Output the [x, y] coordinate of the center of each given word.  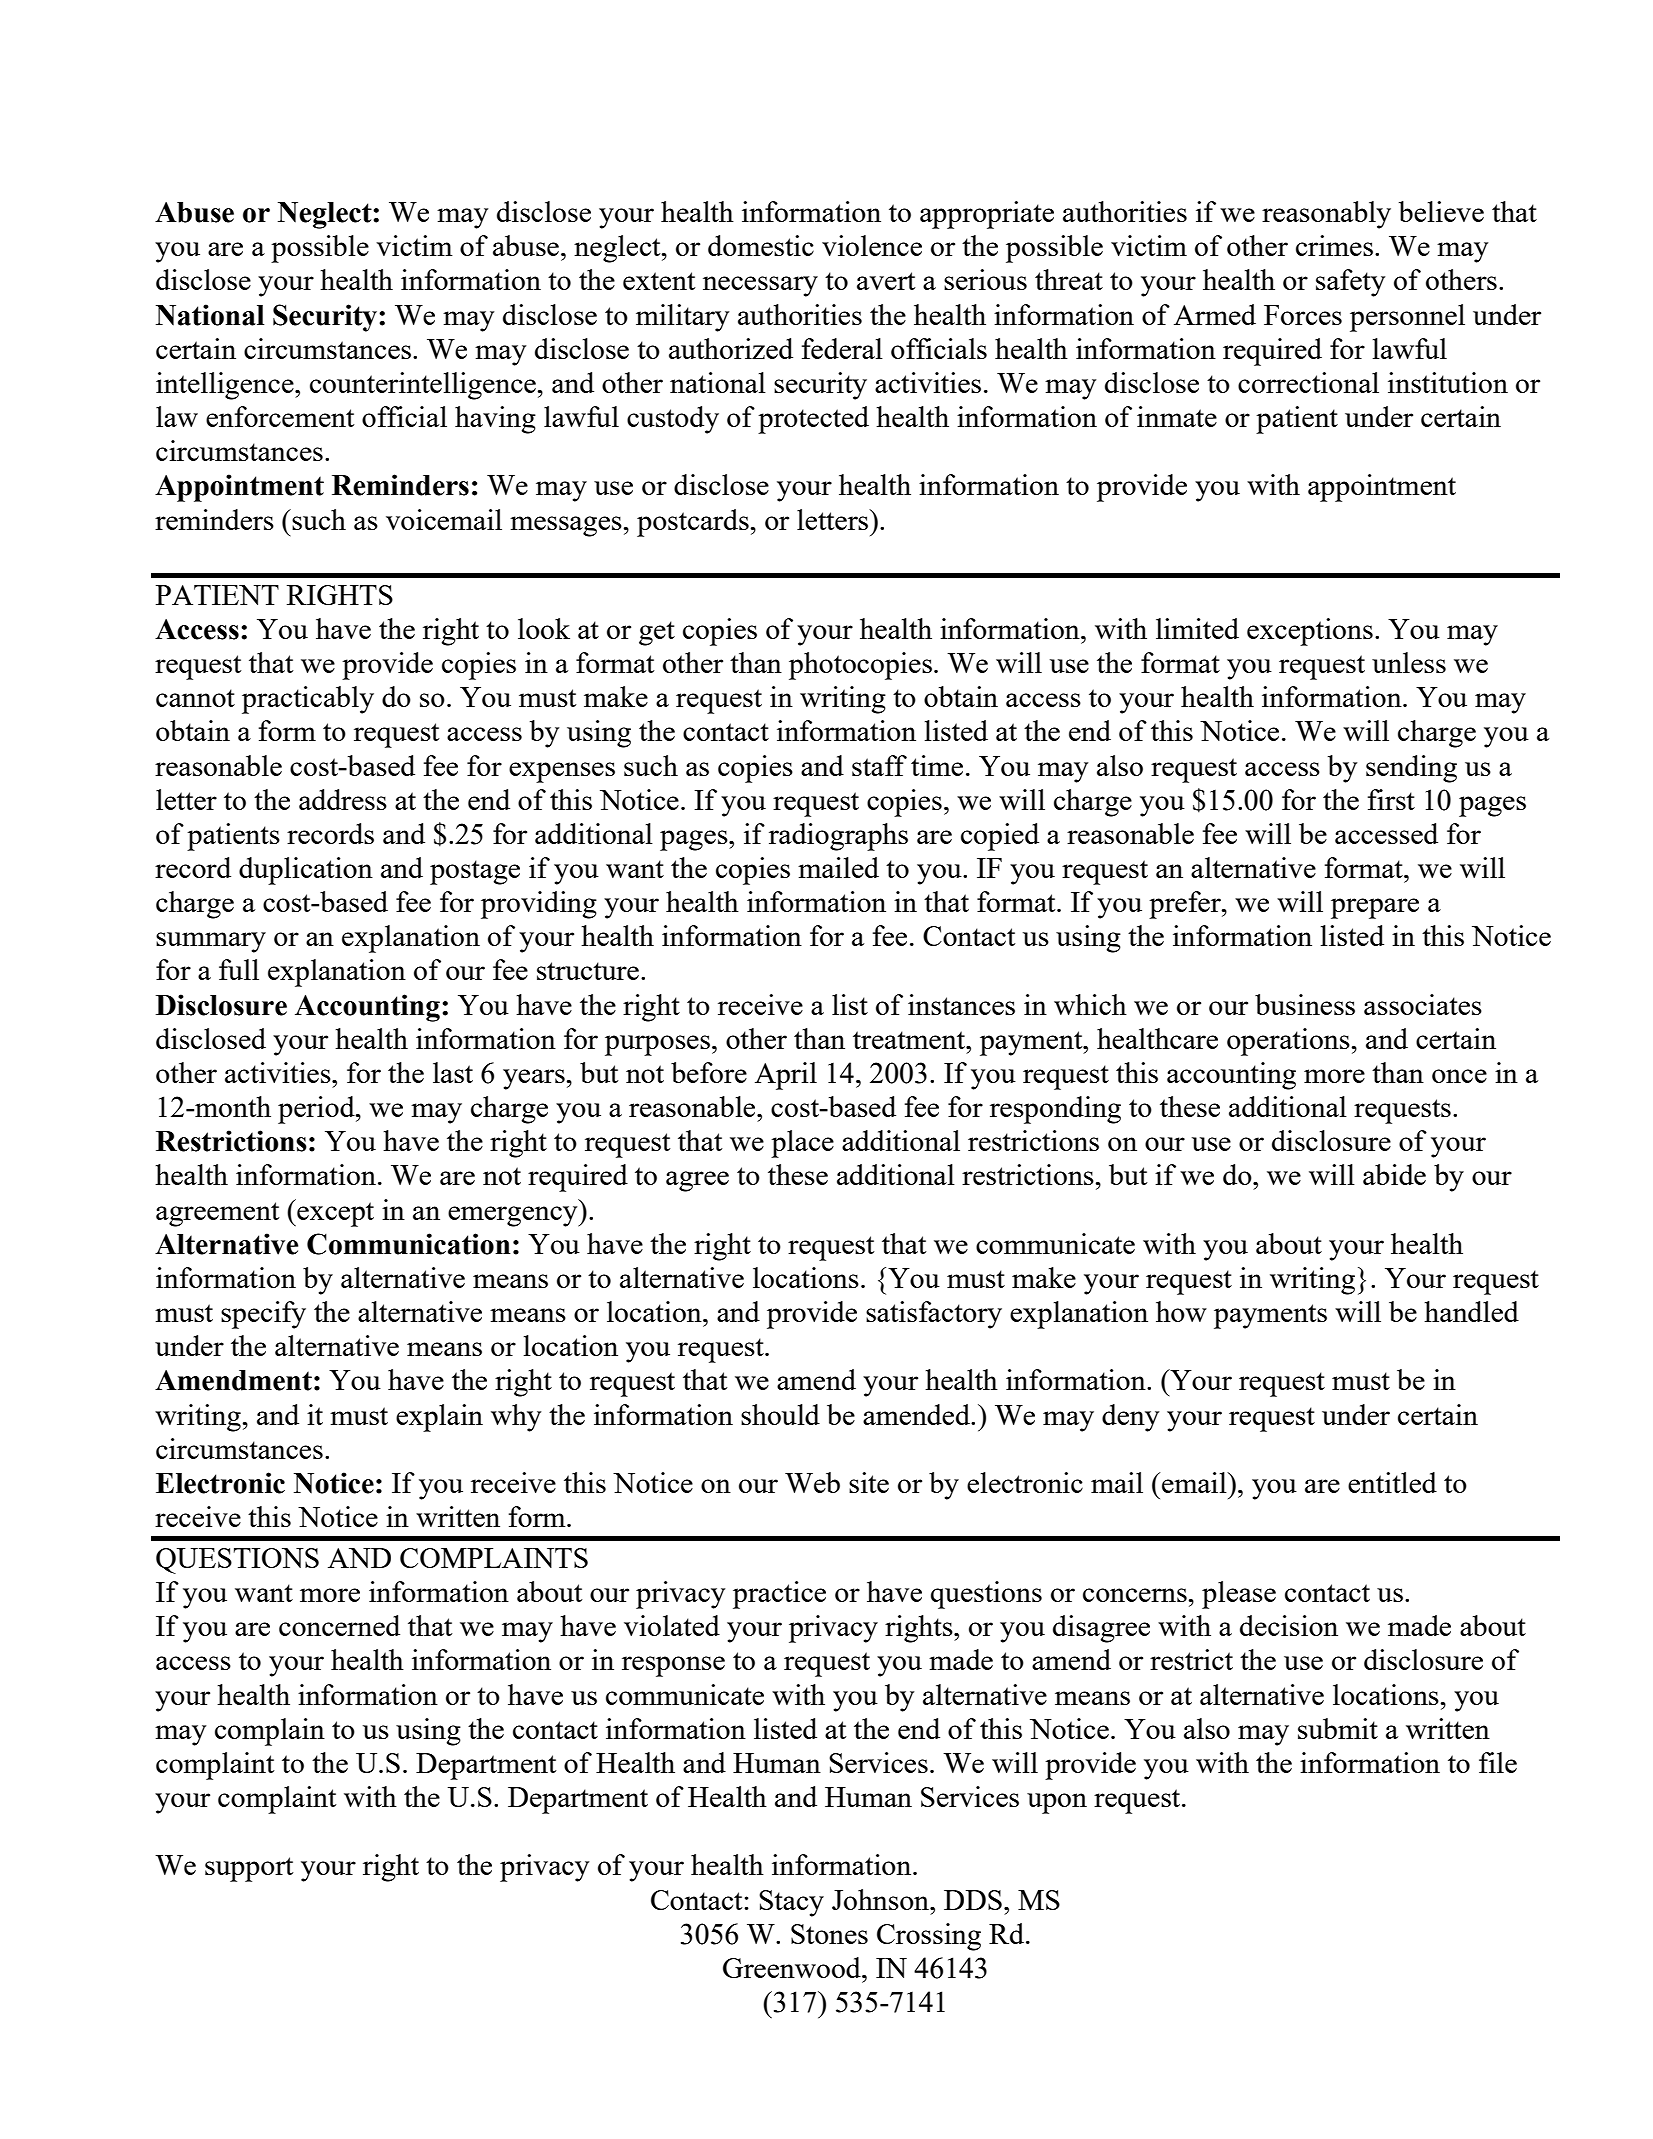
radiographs [838, 837]
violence [872, 245]
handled [1471, 1311]
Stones [829, 1934]
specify [263, 1315]
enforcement [280, 416]
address [343, 799]
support [249, 1869]
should [780, 1414]
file [1498, 1762]
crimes [1334, 245]
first [1391, 799]
